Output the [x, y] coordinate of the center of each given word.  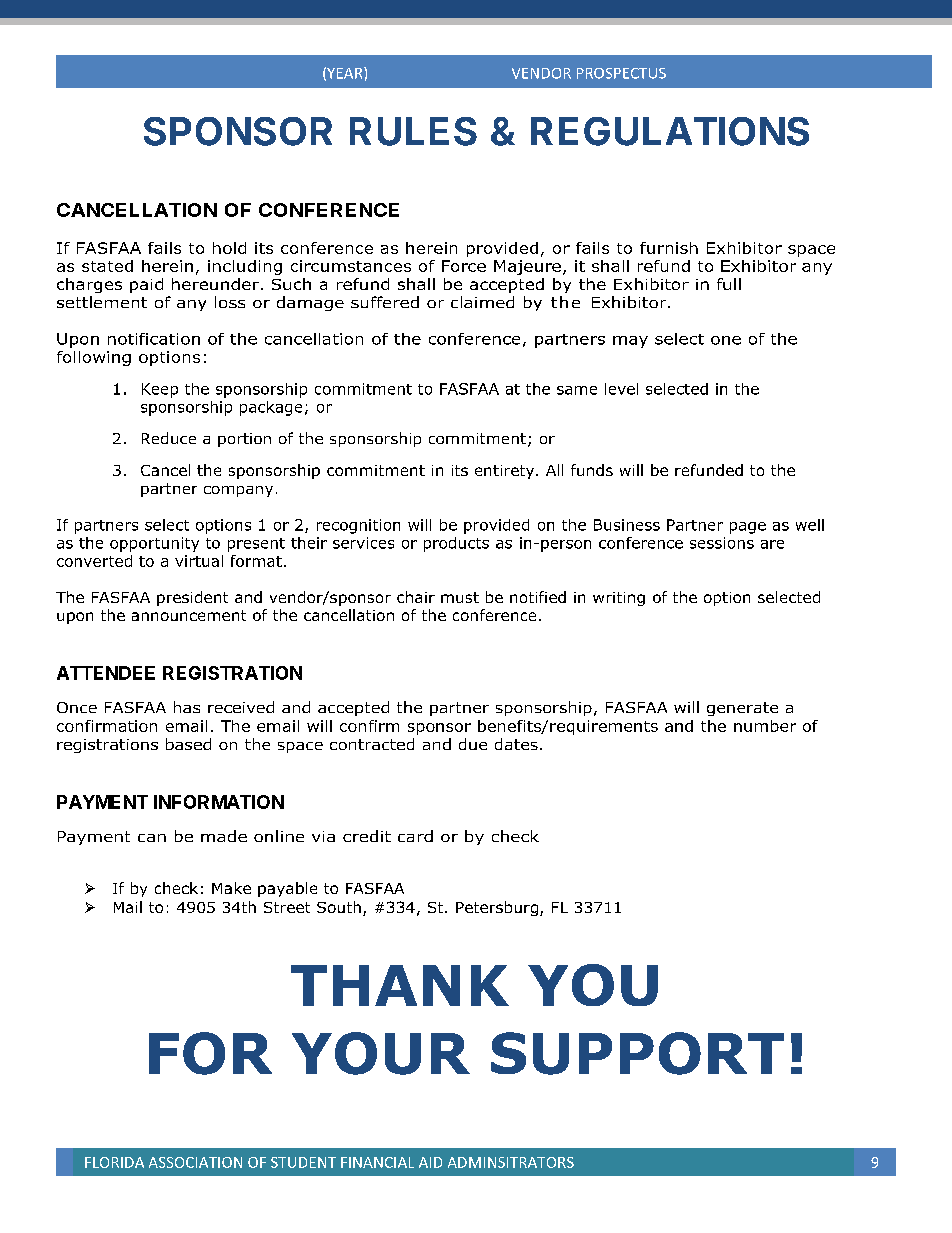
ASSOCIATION [195, 1162]
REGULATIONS [670, 131]
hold [229, 248]
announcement [189, 615]
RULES [413, 131]
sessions [722, 543]
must [460, 597]
